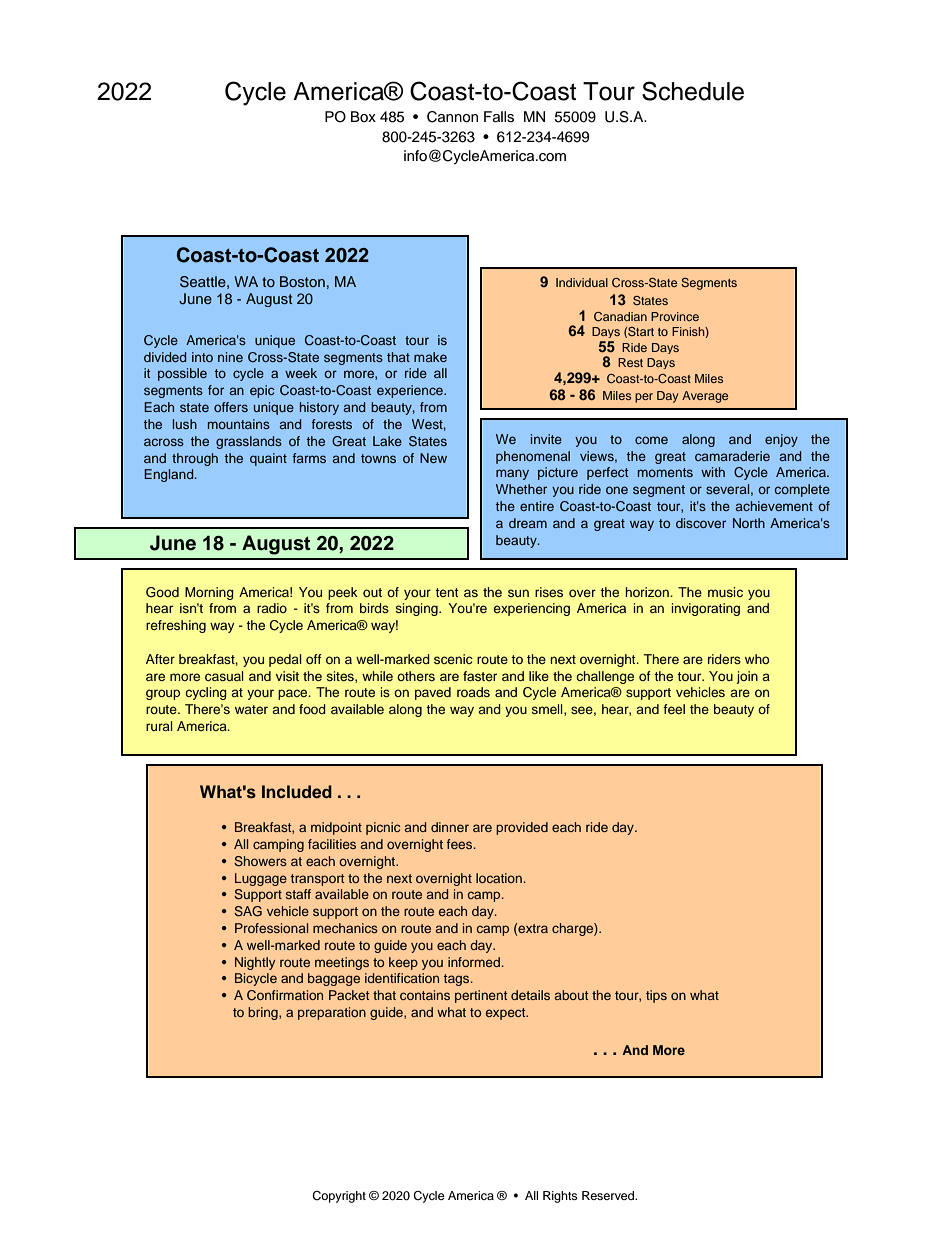 This screenshot has width=952, height=1233. I want to click on who, so click(757, 659).
